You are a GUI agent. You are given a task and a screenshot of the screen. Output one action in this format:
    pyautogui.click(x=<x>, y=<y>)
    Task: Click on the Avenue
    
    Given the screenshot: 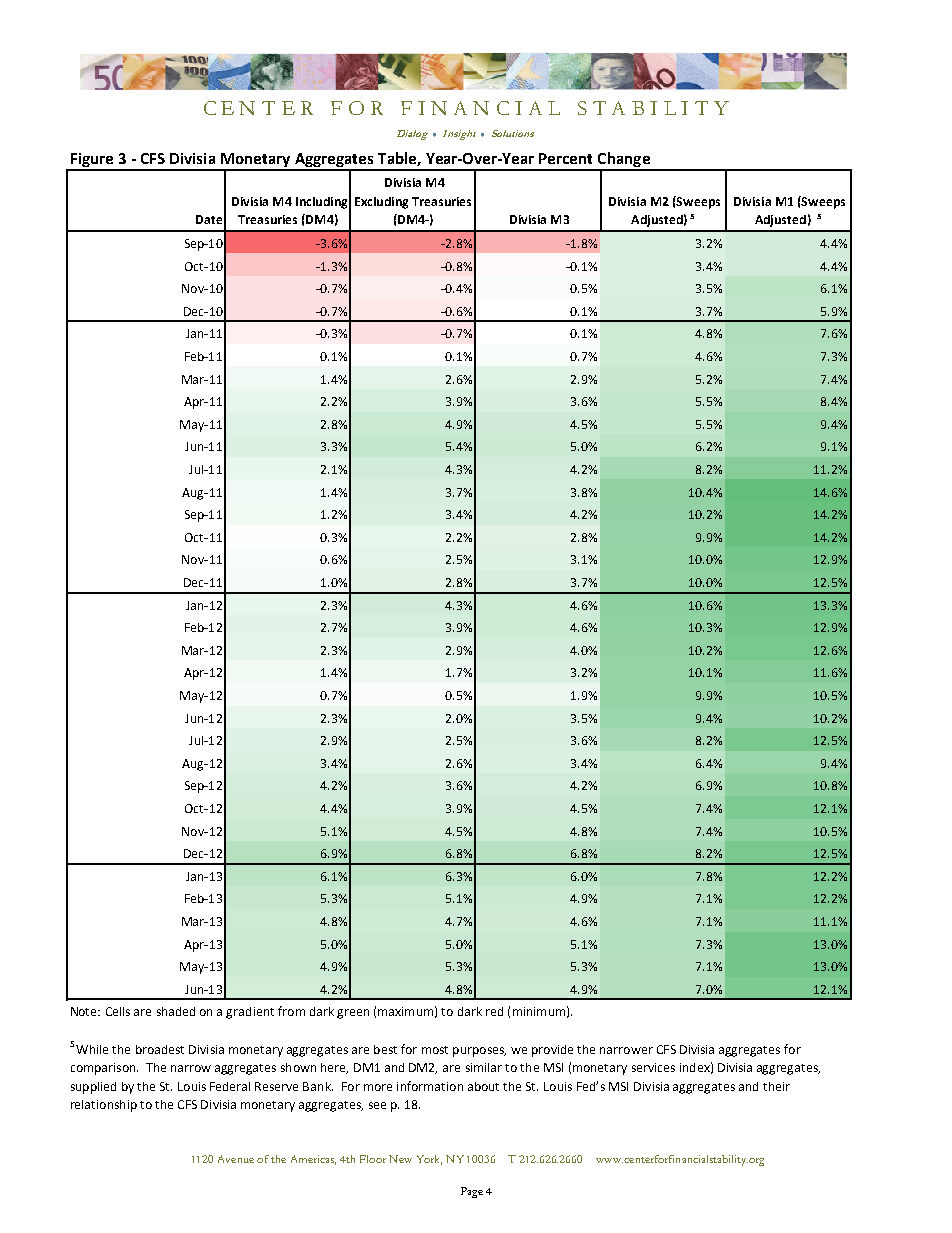 What is the action you would take?
    pyautogui.click(x=236, y=1159)
